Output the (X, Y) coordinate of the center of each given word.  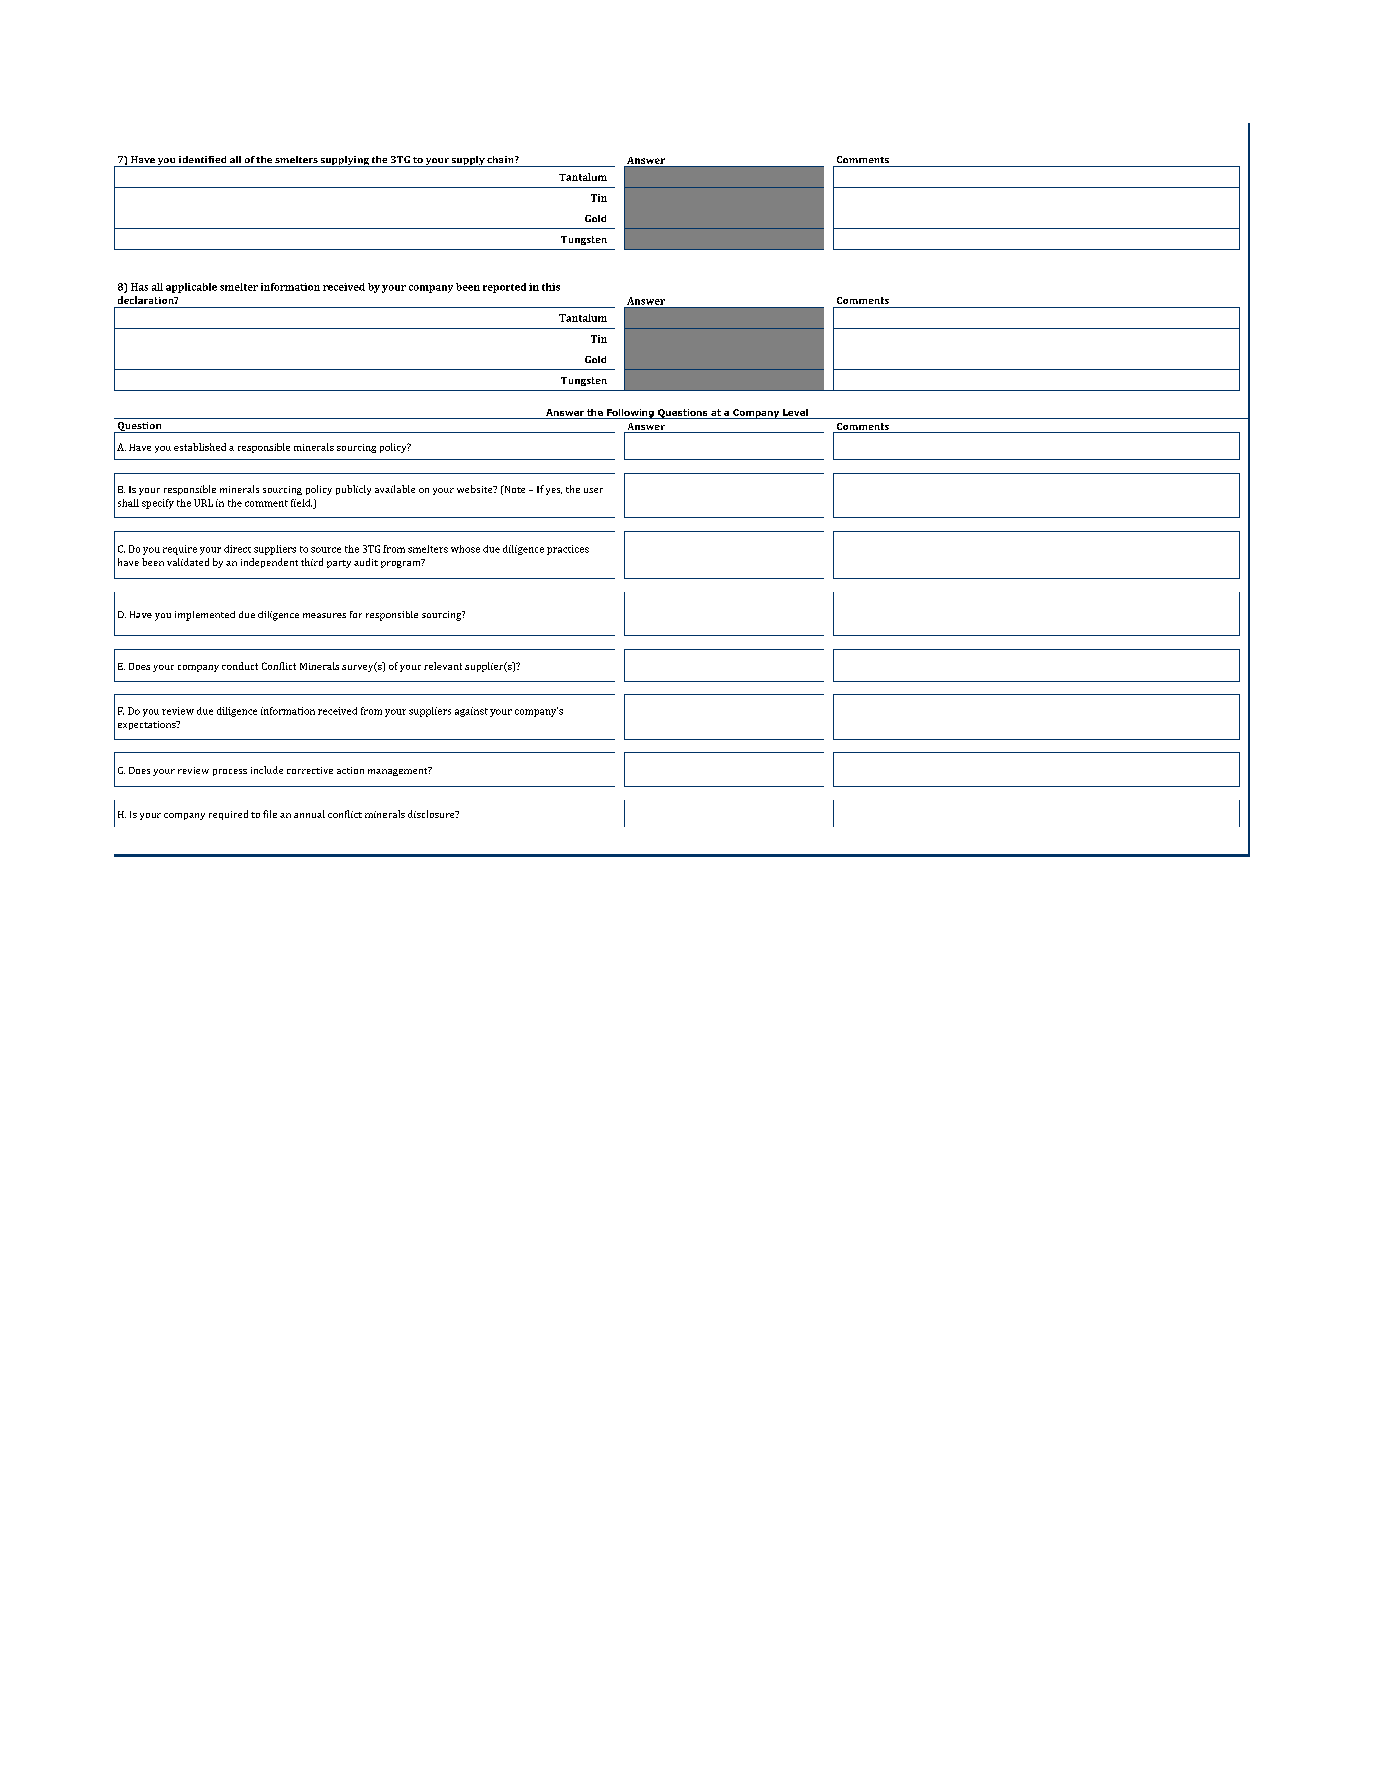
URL (203, 503)
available (395, 489)
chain (501, 159)
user (593, 490)
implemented (205, 616)
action (350, 770)
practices (568, 550)
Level (795, 412)
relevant (443, 666)
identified (202, 159)
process (230, 772)
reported (504, 288)
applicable (191, 288)
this (551, 287)
